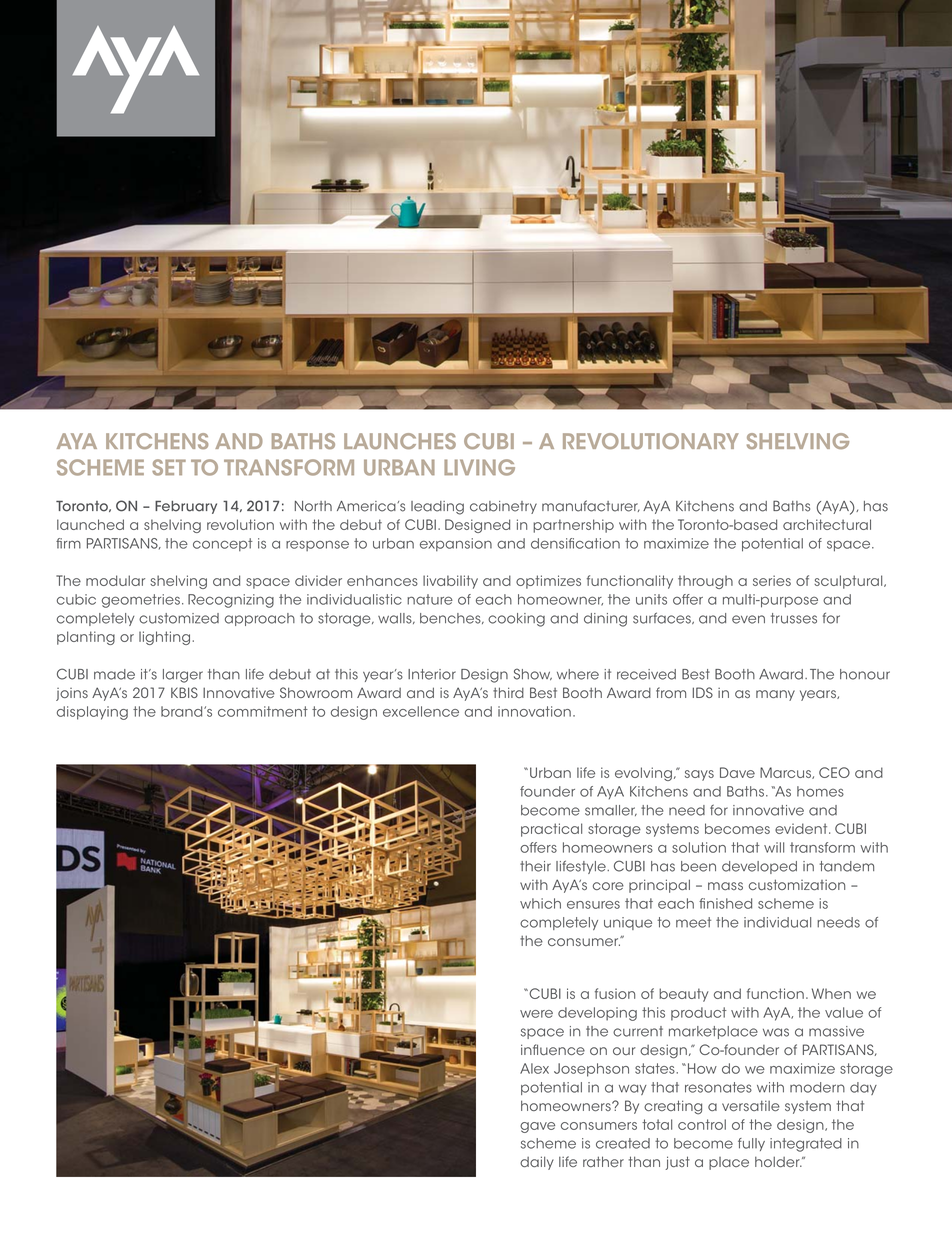  I want to click on daily, so click(537, 1163).
